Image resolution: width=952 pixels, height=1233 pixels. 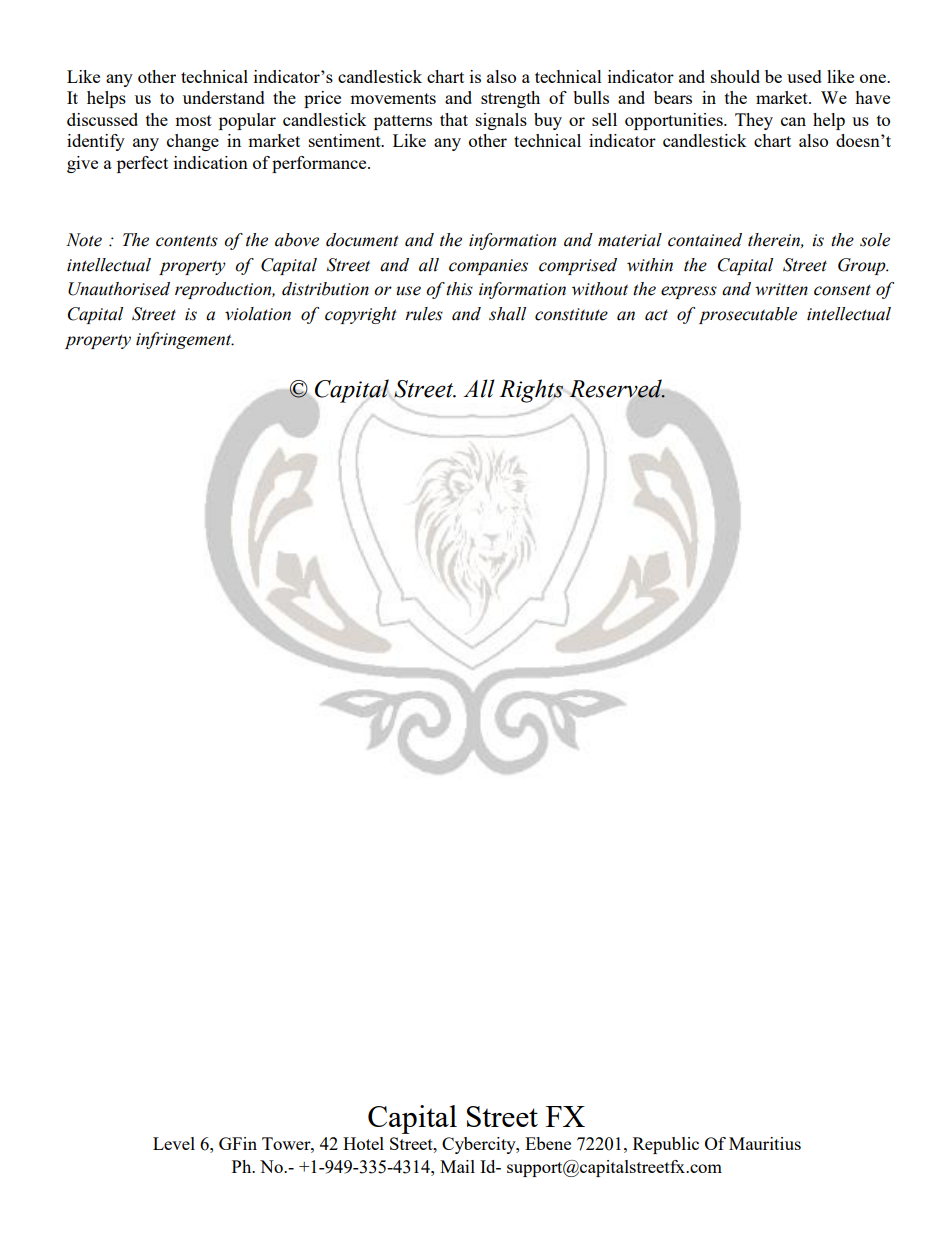 I want to click on Hotel, so click(x=363, y=1143).
